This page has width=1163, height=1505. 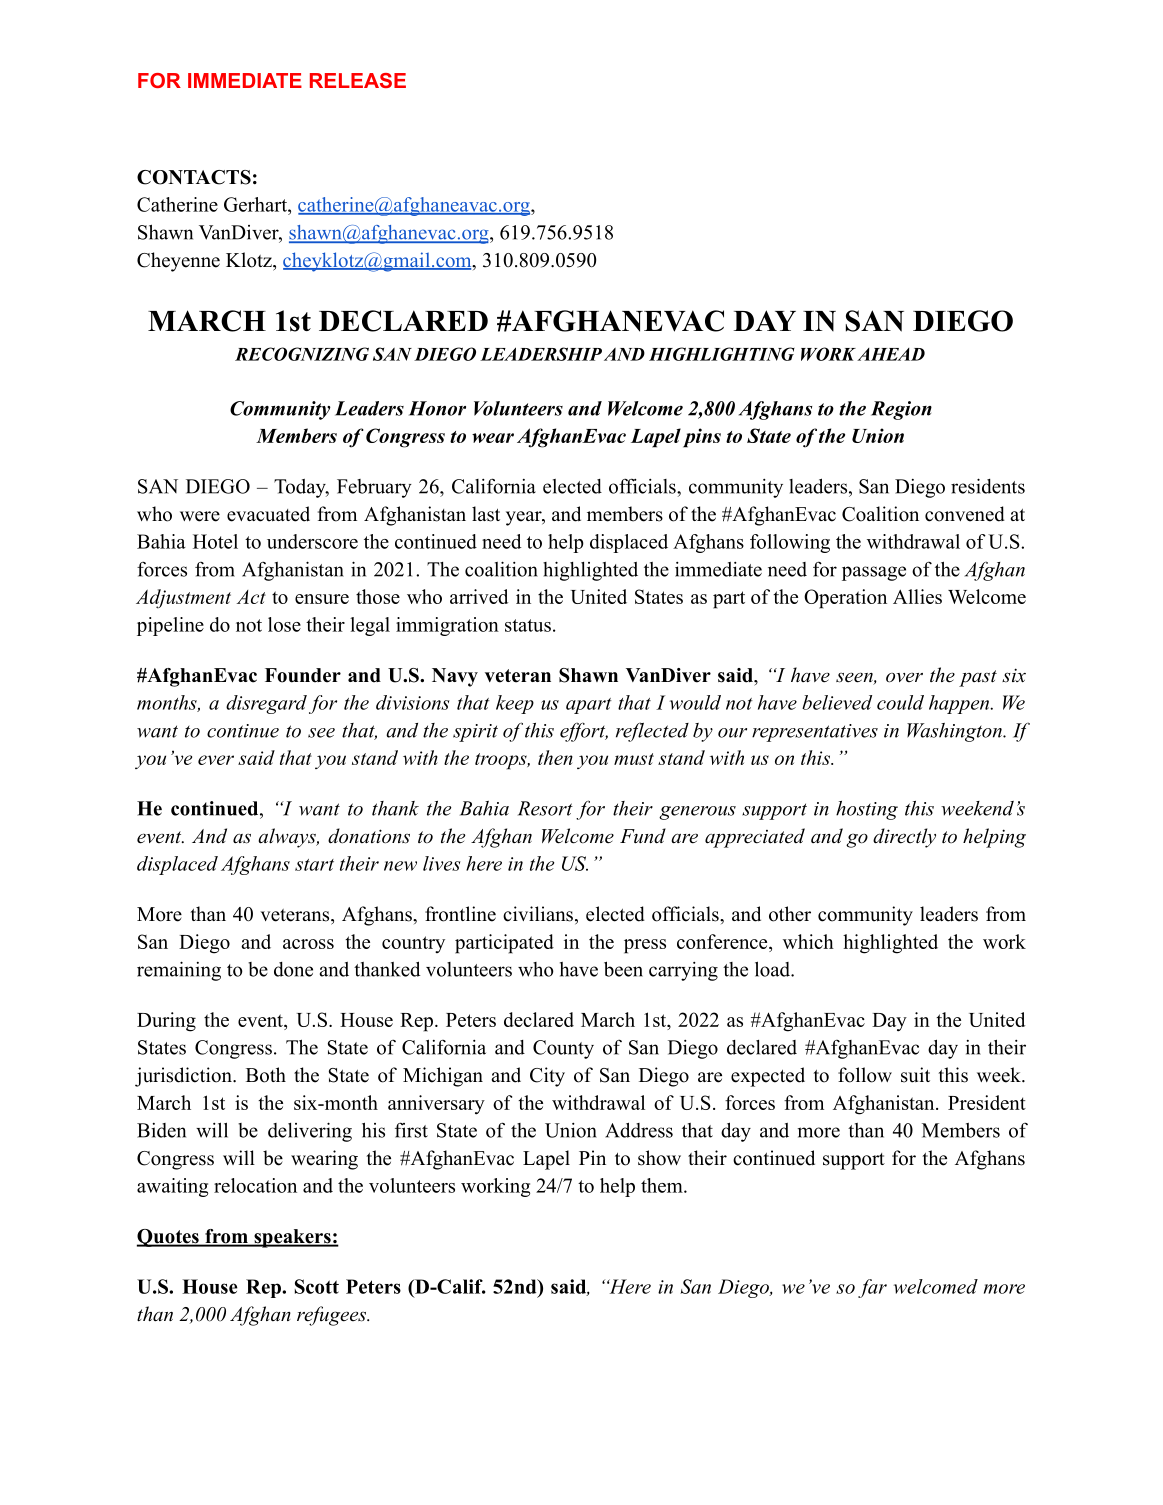 I want to click on far, so click(x=872, y=1288).
